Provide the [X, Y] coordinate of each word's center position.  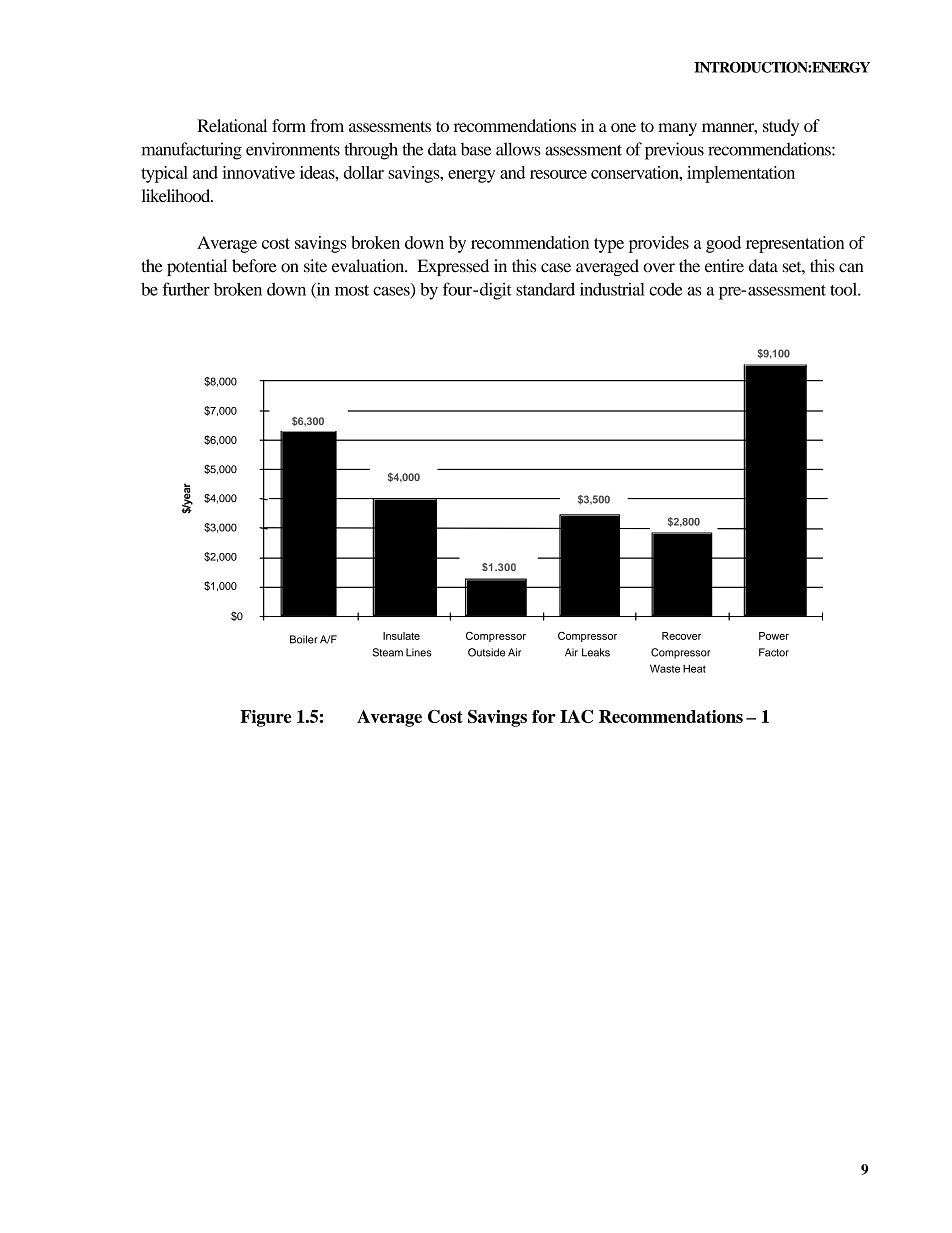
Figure [265, 718]
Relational [232, 125]
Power [774, 636]
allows [518, 149]
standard [545, 289]
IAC [576, 716]
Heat [694, 668]
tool [844, 289]
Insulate [401, 636]
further [186, 289]
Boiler [304, 639]
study [781, 127]
